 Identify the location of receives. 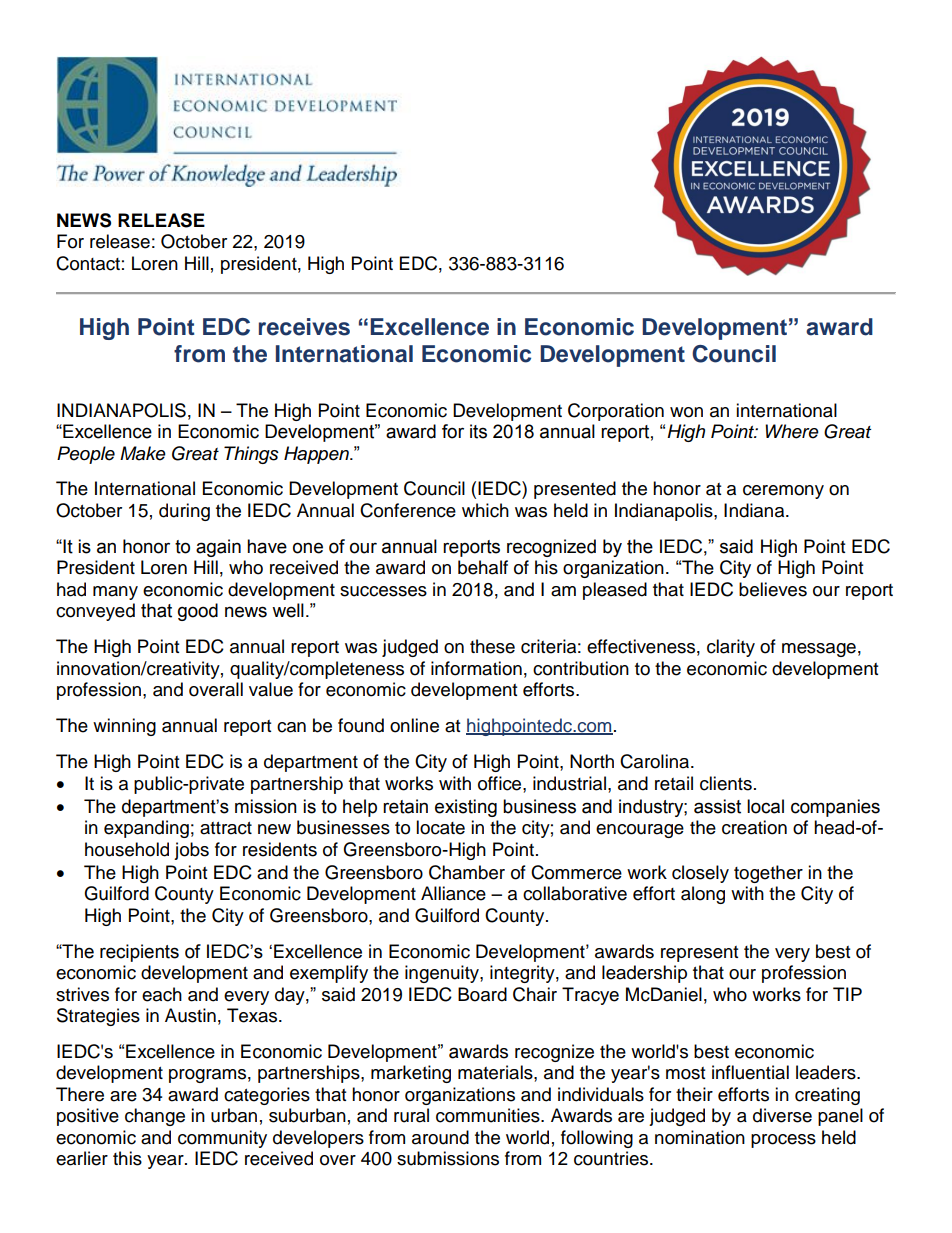
(304, 327).
